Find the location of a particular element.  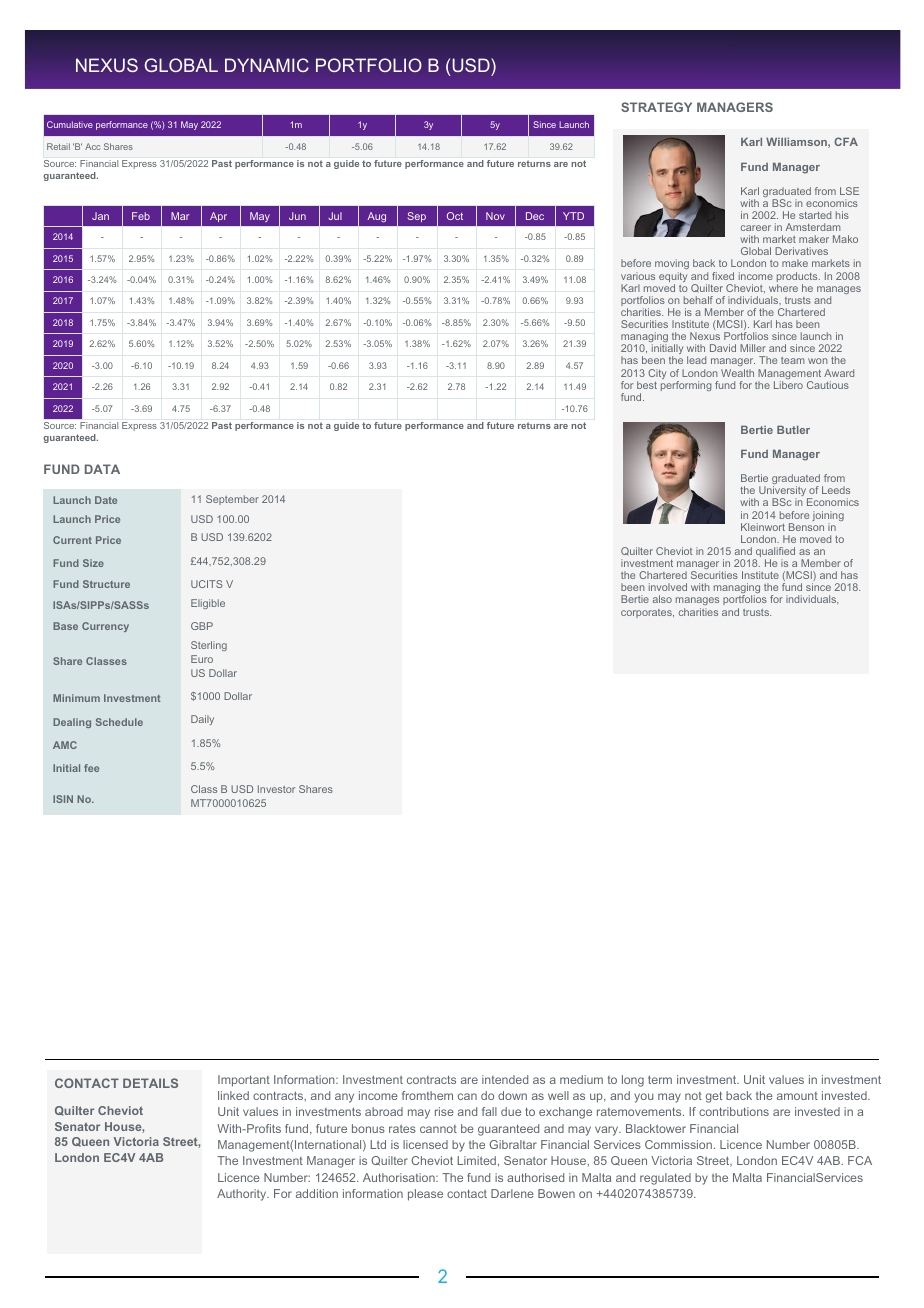

CFA is located at coordinates (846, 141).
